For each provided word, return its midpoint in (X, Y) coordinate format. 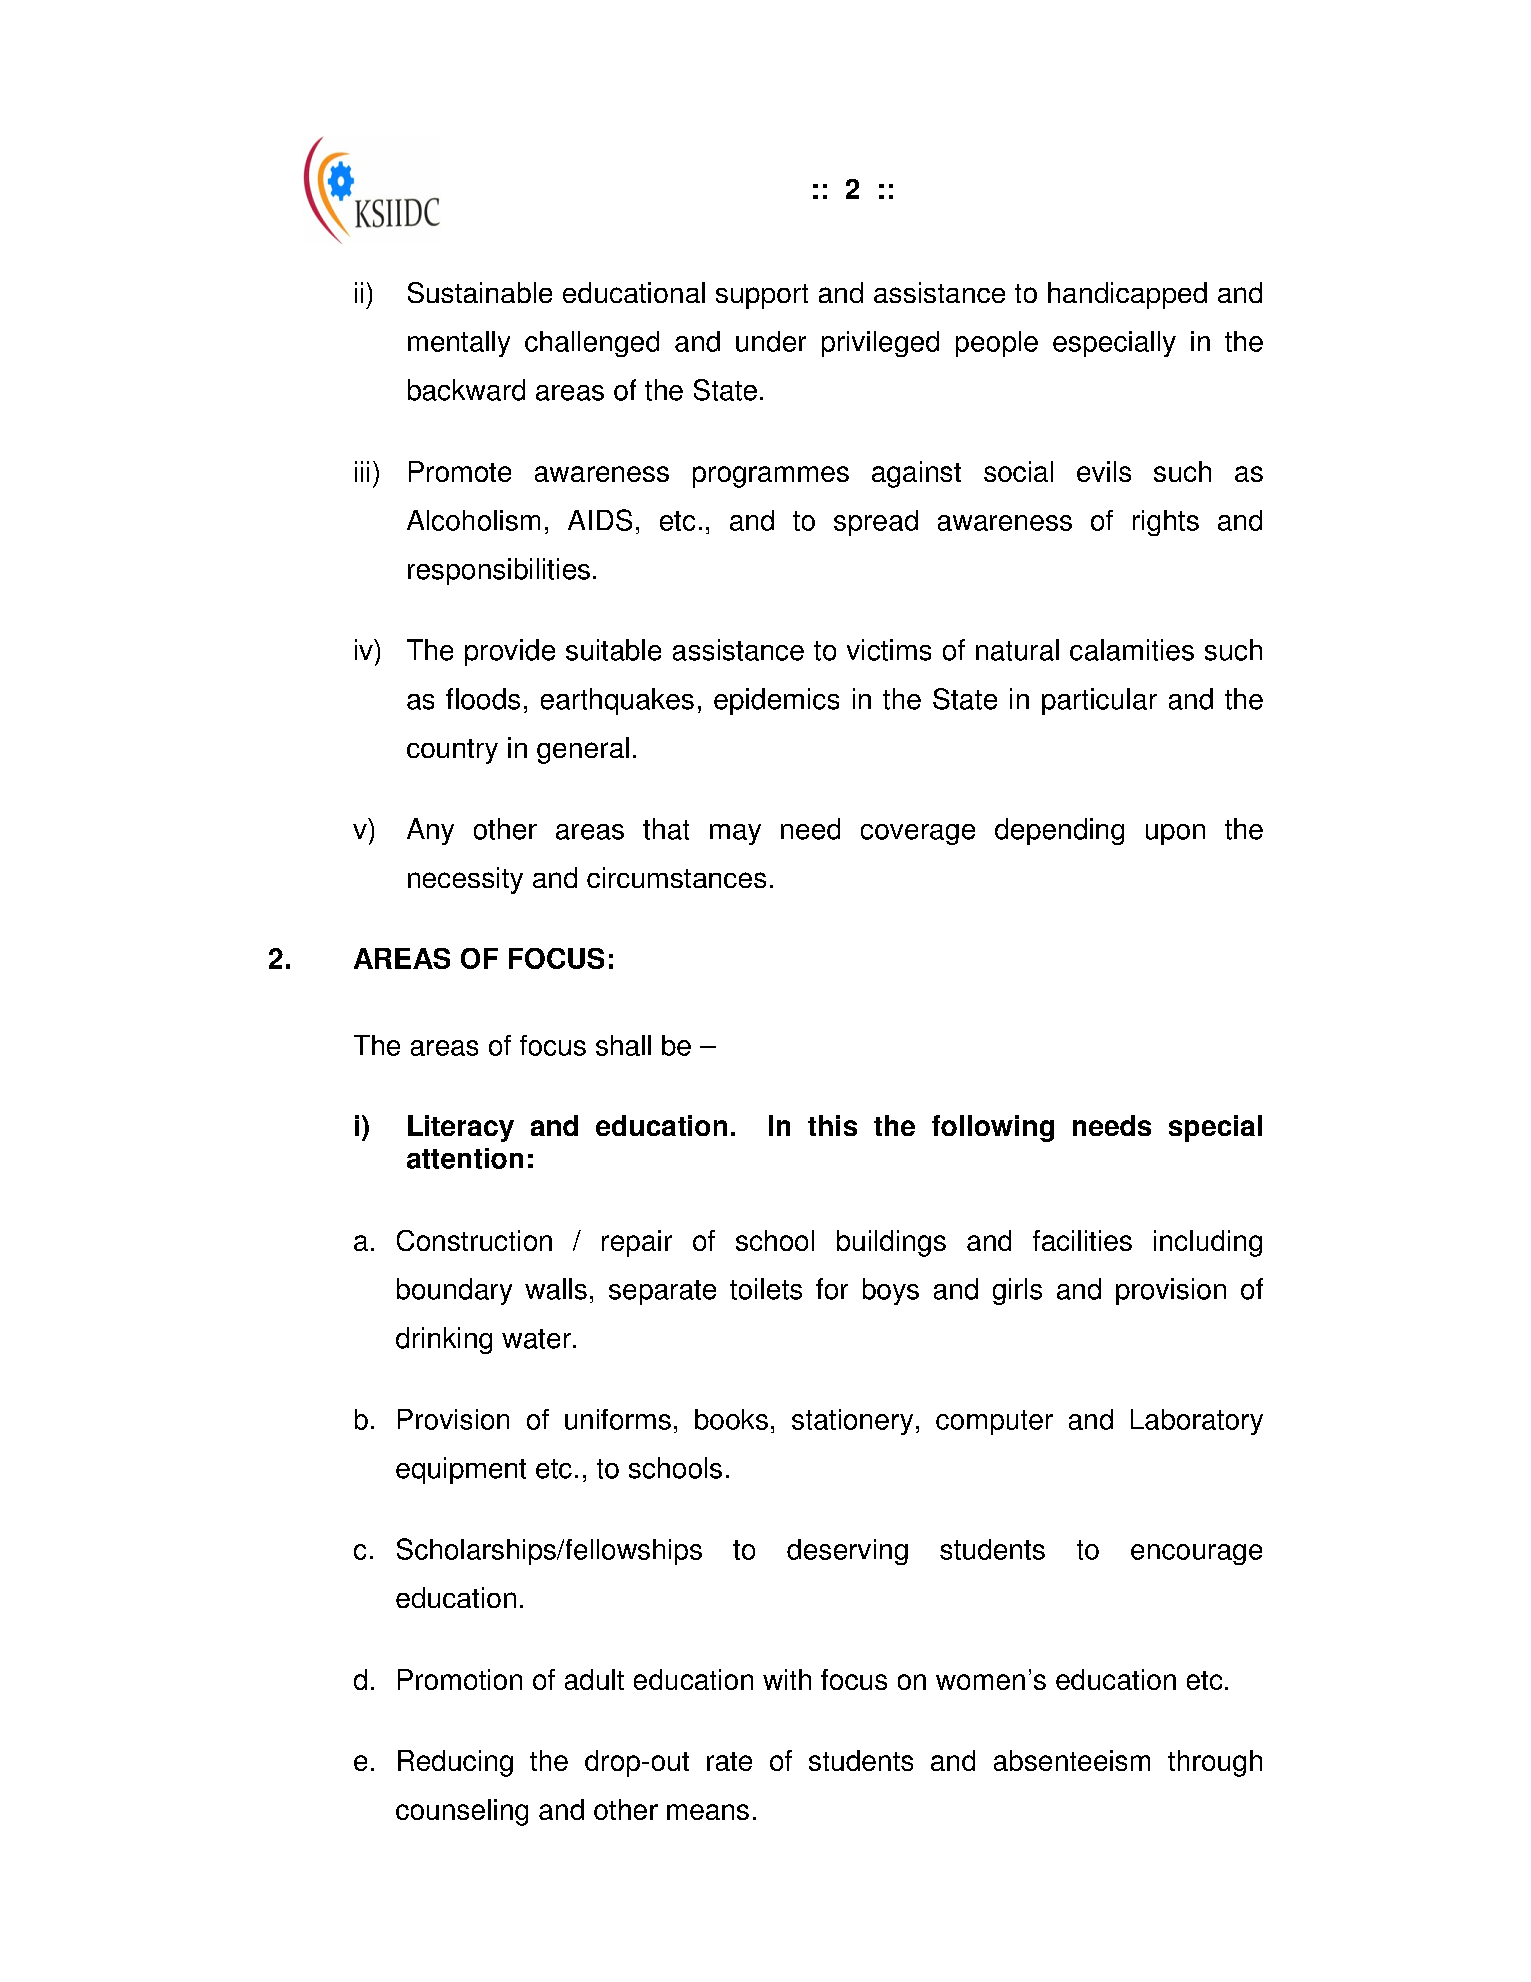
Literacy (461, 1128)
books (731, 1419)
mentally (459, 344)
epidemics (776, 701)
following (993, 1128)
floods (483, 699)
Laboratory (1197, 1422)
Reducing (455, 1763)
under (771, 341)
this (832, 1125)
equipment (461, 1470)
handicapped (1127, 295)
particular (1099, 701)
